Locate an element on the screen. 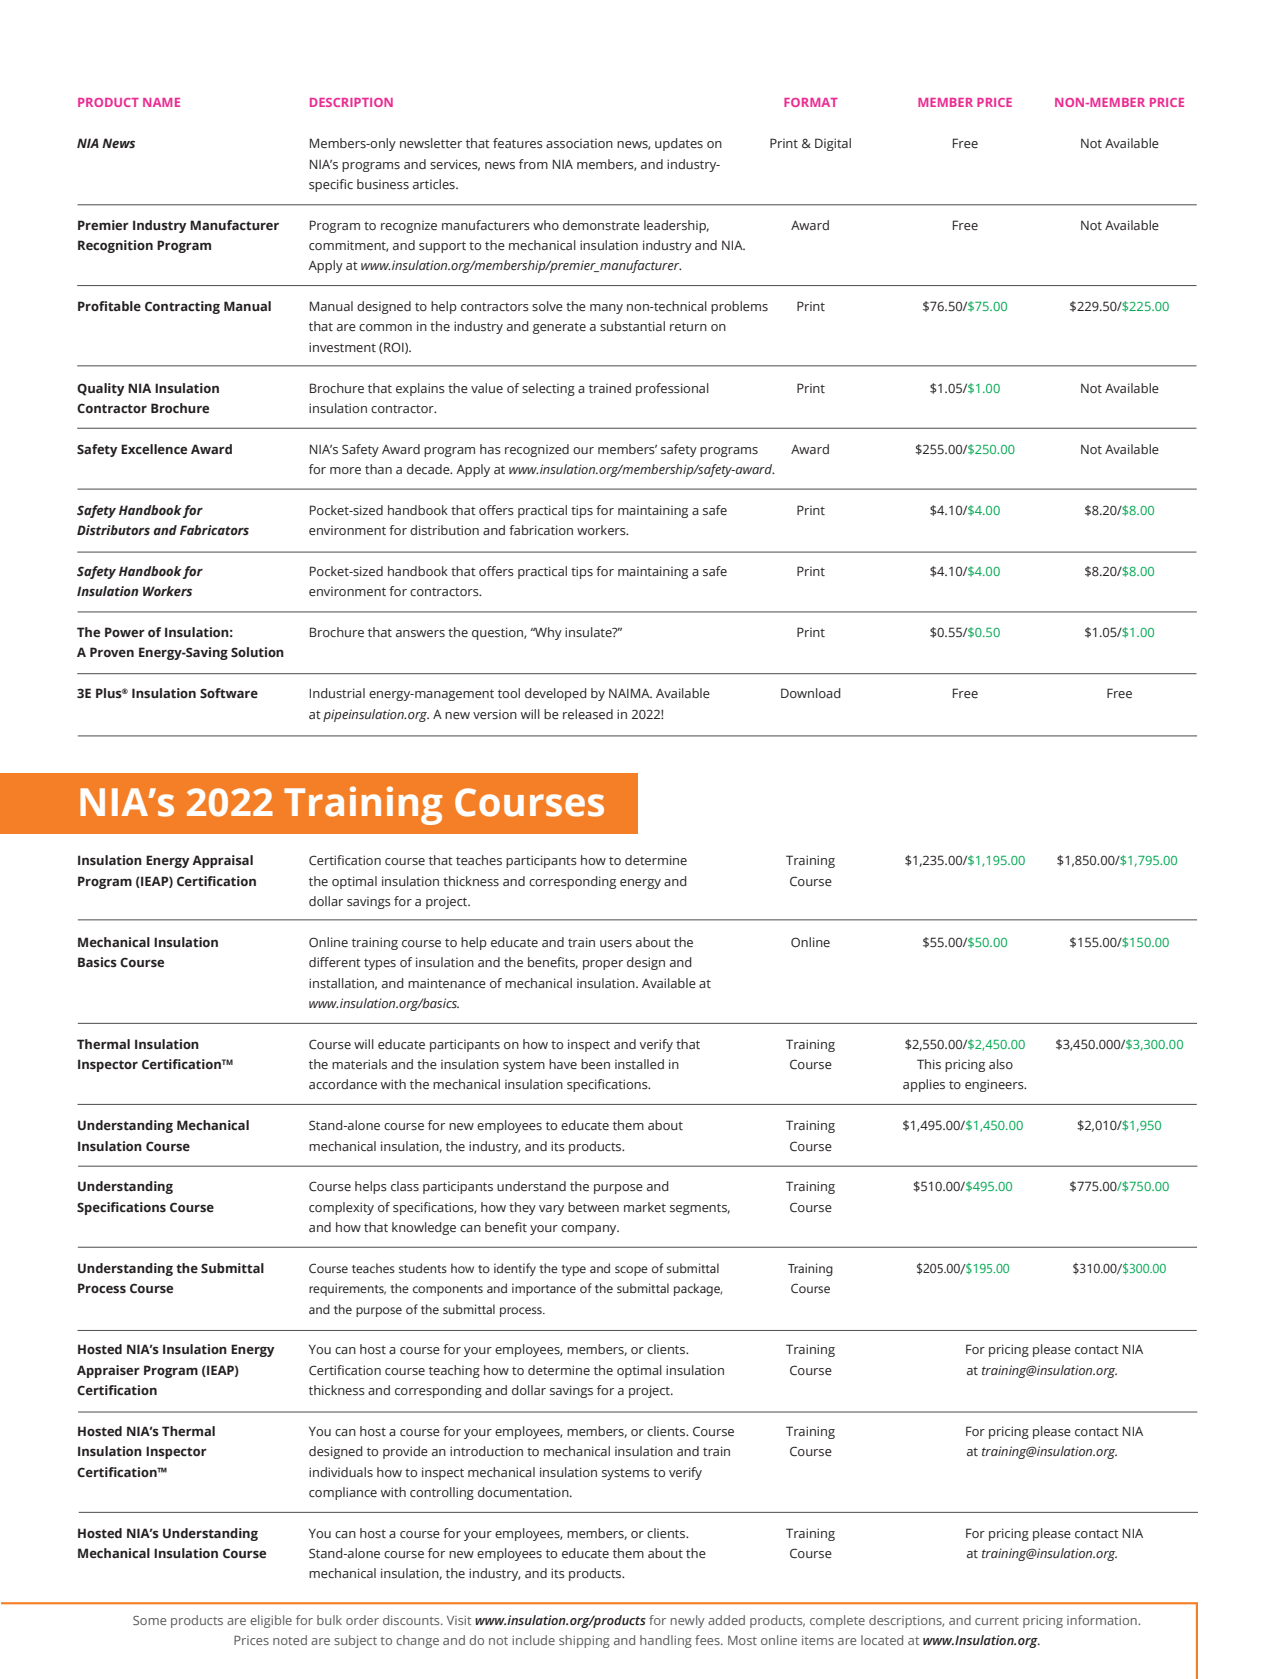 Image resolution: width=1274 pixels, height=1679 pixels. Appraisal is located at coordinates (222, 861).
